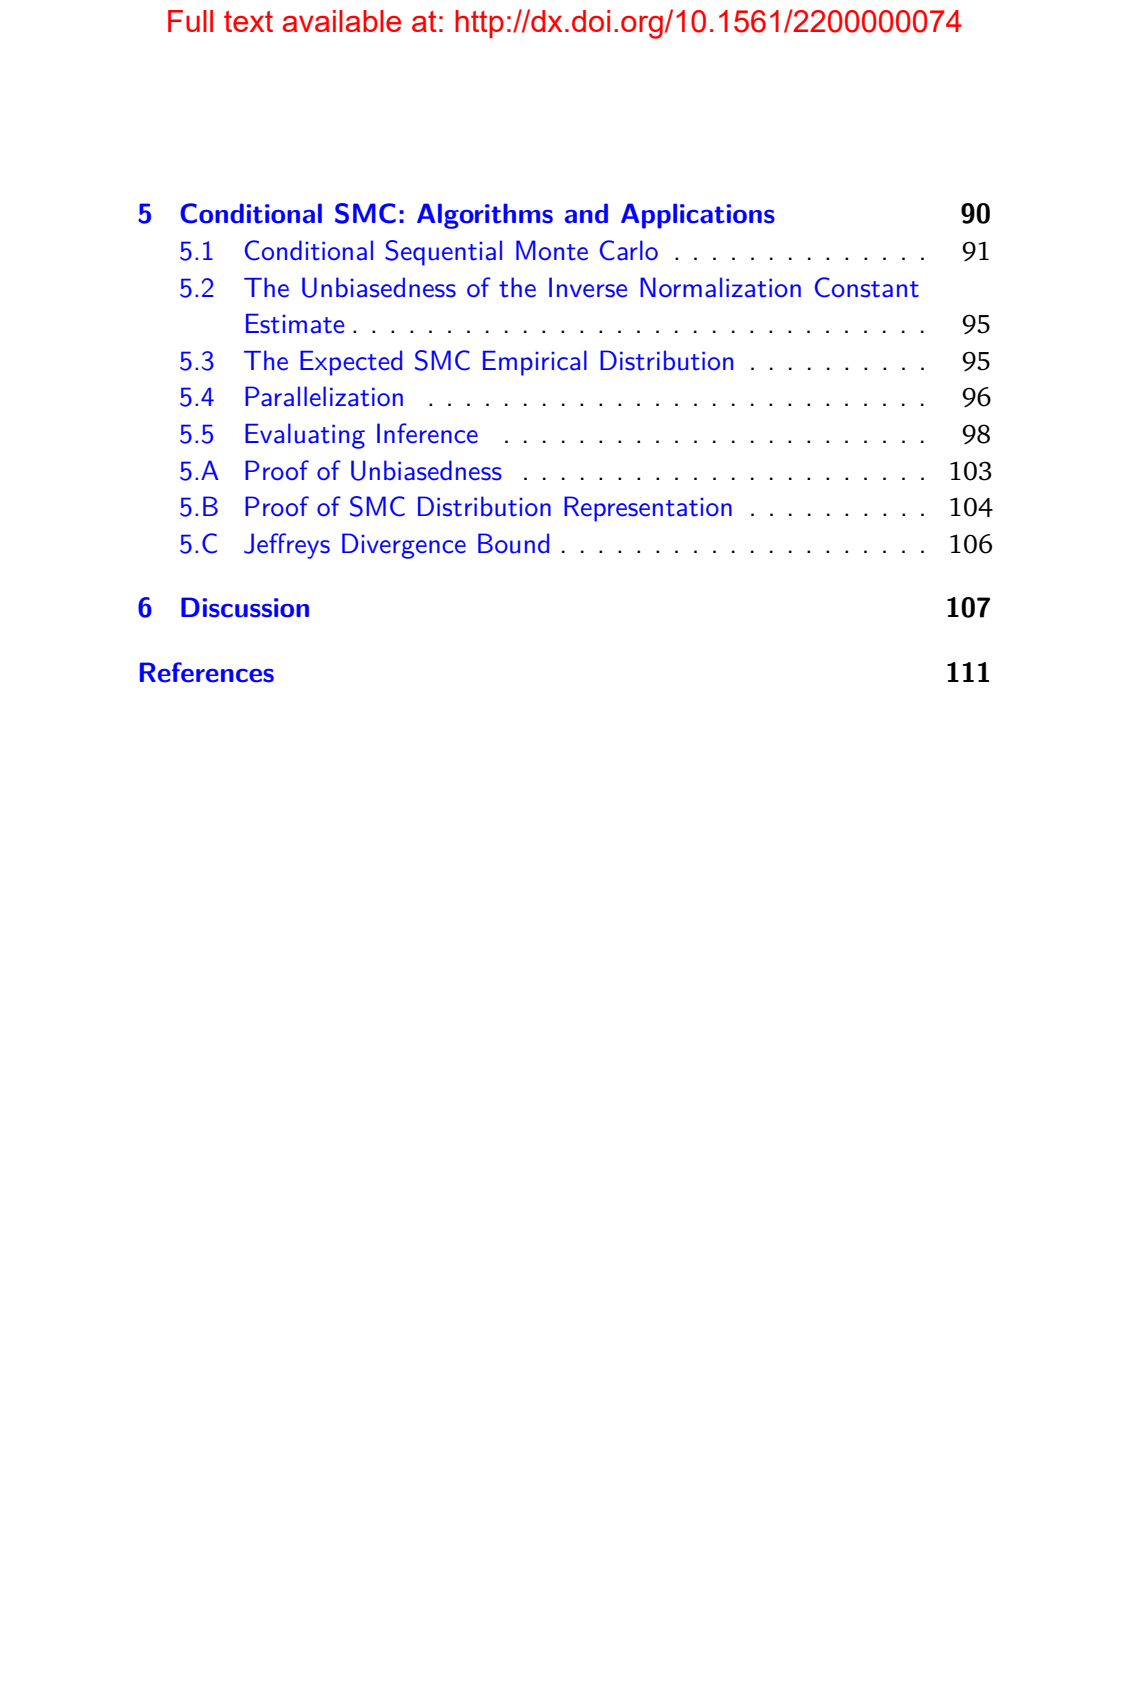 This document has height=1693, width=1129. Describe the element at coordinates (207, 672) in the document. I see `References` at that location.
